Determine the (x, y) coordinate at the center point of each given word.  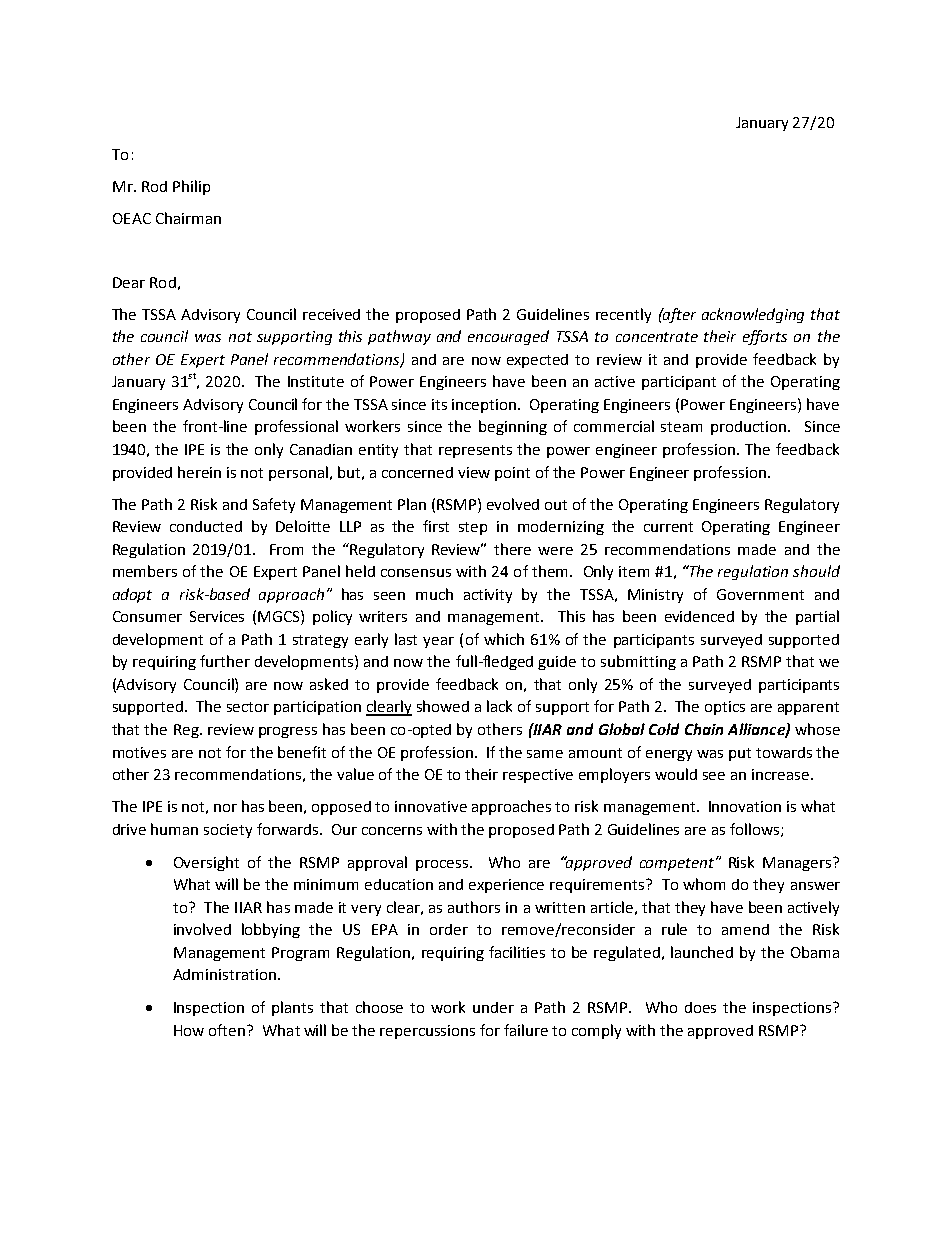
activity (488, 596)
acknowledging (753, 315)
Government (760, 594)
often (228, 1030)
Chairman (188, 218)
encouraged (508, 337)
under (493, 1007)
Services (217, 616)
